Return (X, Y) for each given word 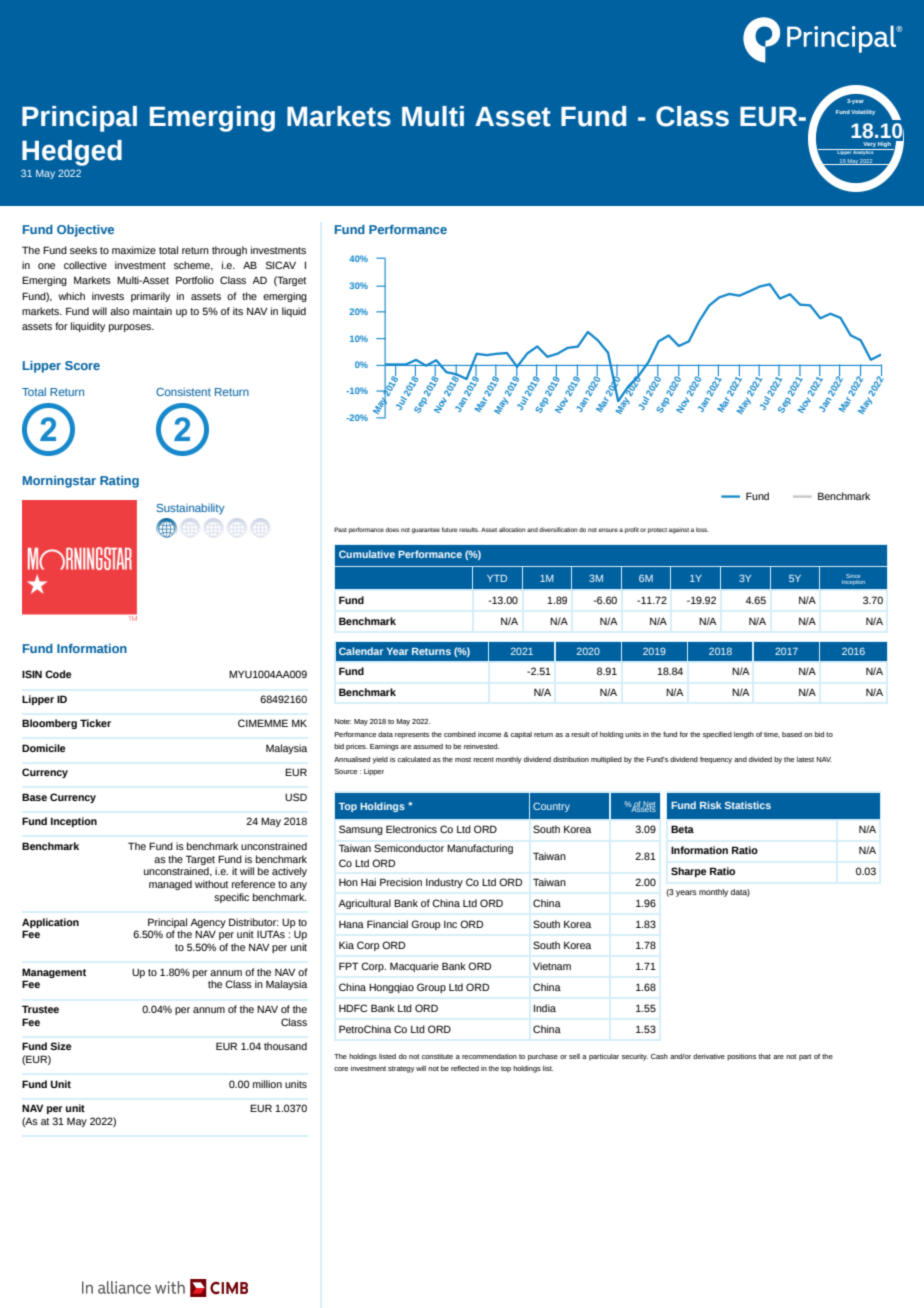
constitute (437, 1056)
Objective (85, 231)
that (765, 1056)
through (229, 251)
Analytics (864, 152)
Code (58, 674)
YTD (497, 578)
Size (60, 1046)
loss (702, 529)
